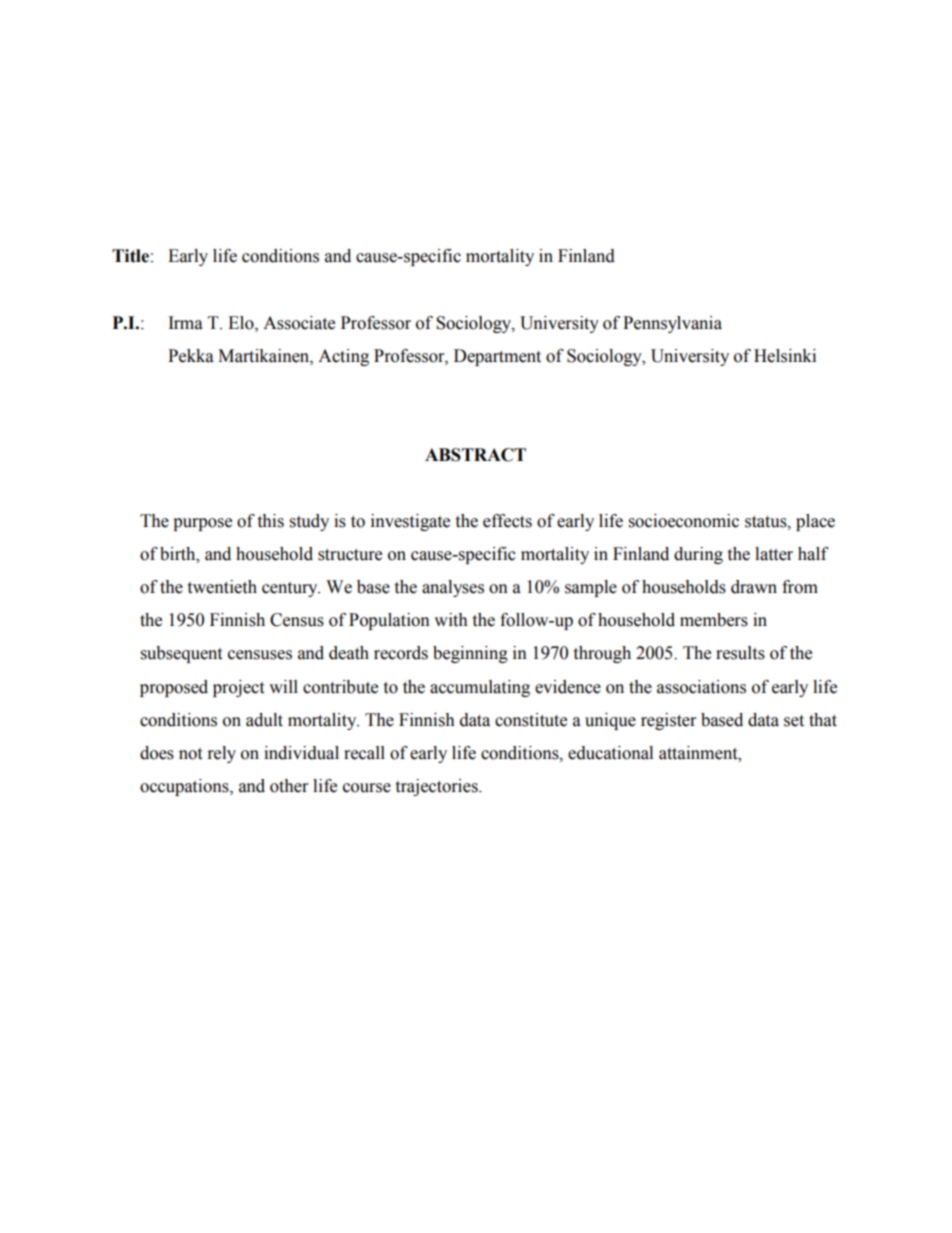 The height and width of the page is (1233, 952). I want to click on with, so click(451, 620).
